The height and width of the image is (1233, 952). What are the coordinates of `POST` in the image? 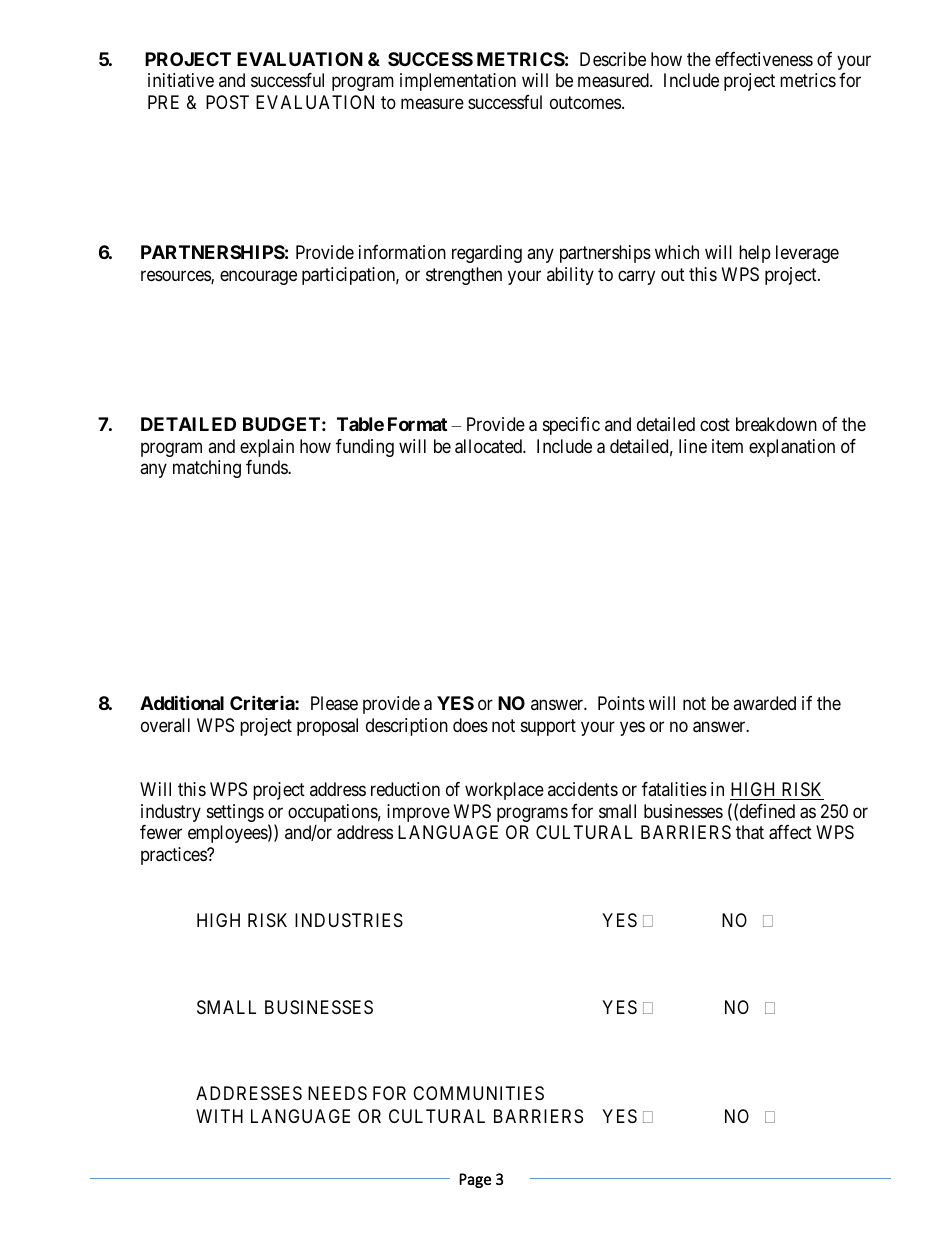 It's located at (227, 102).
